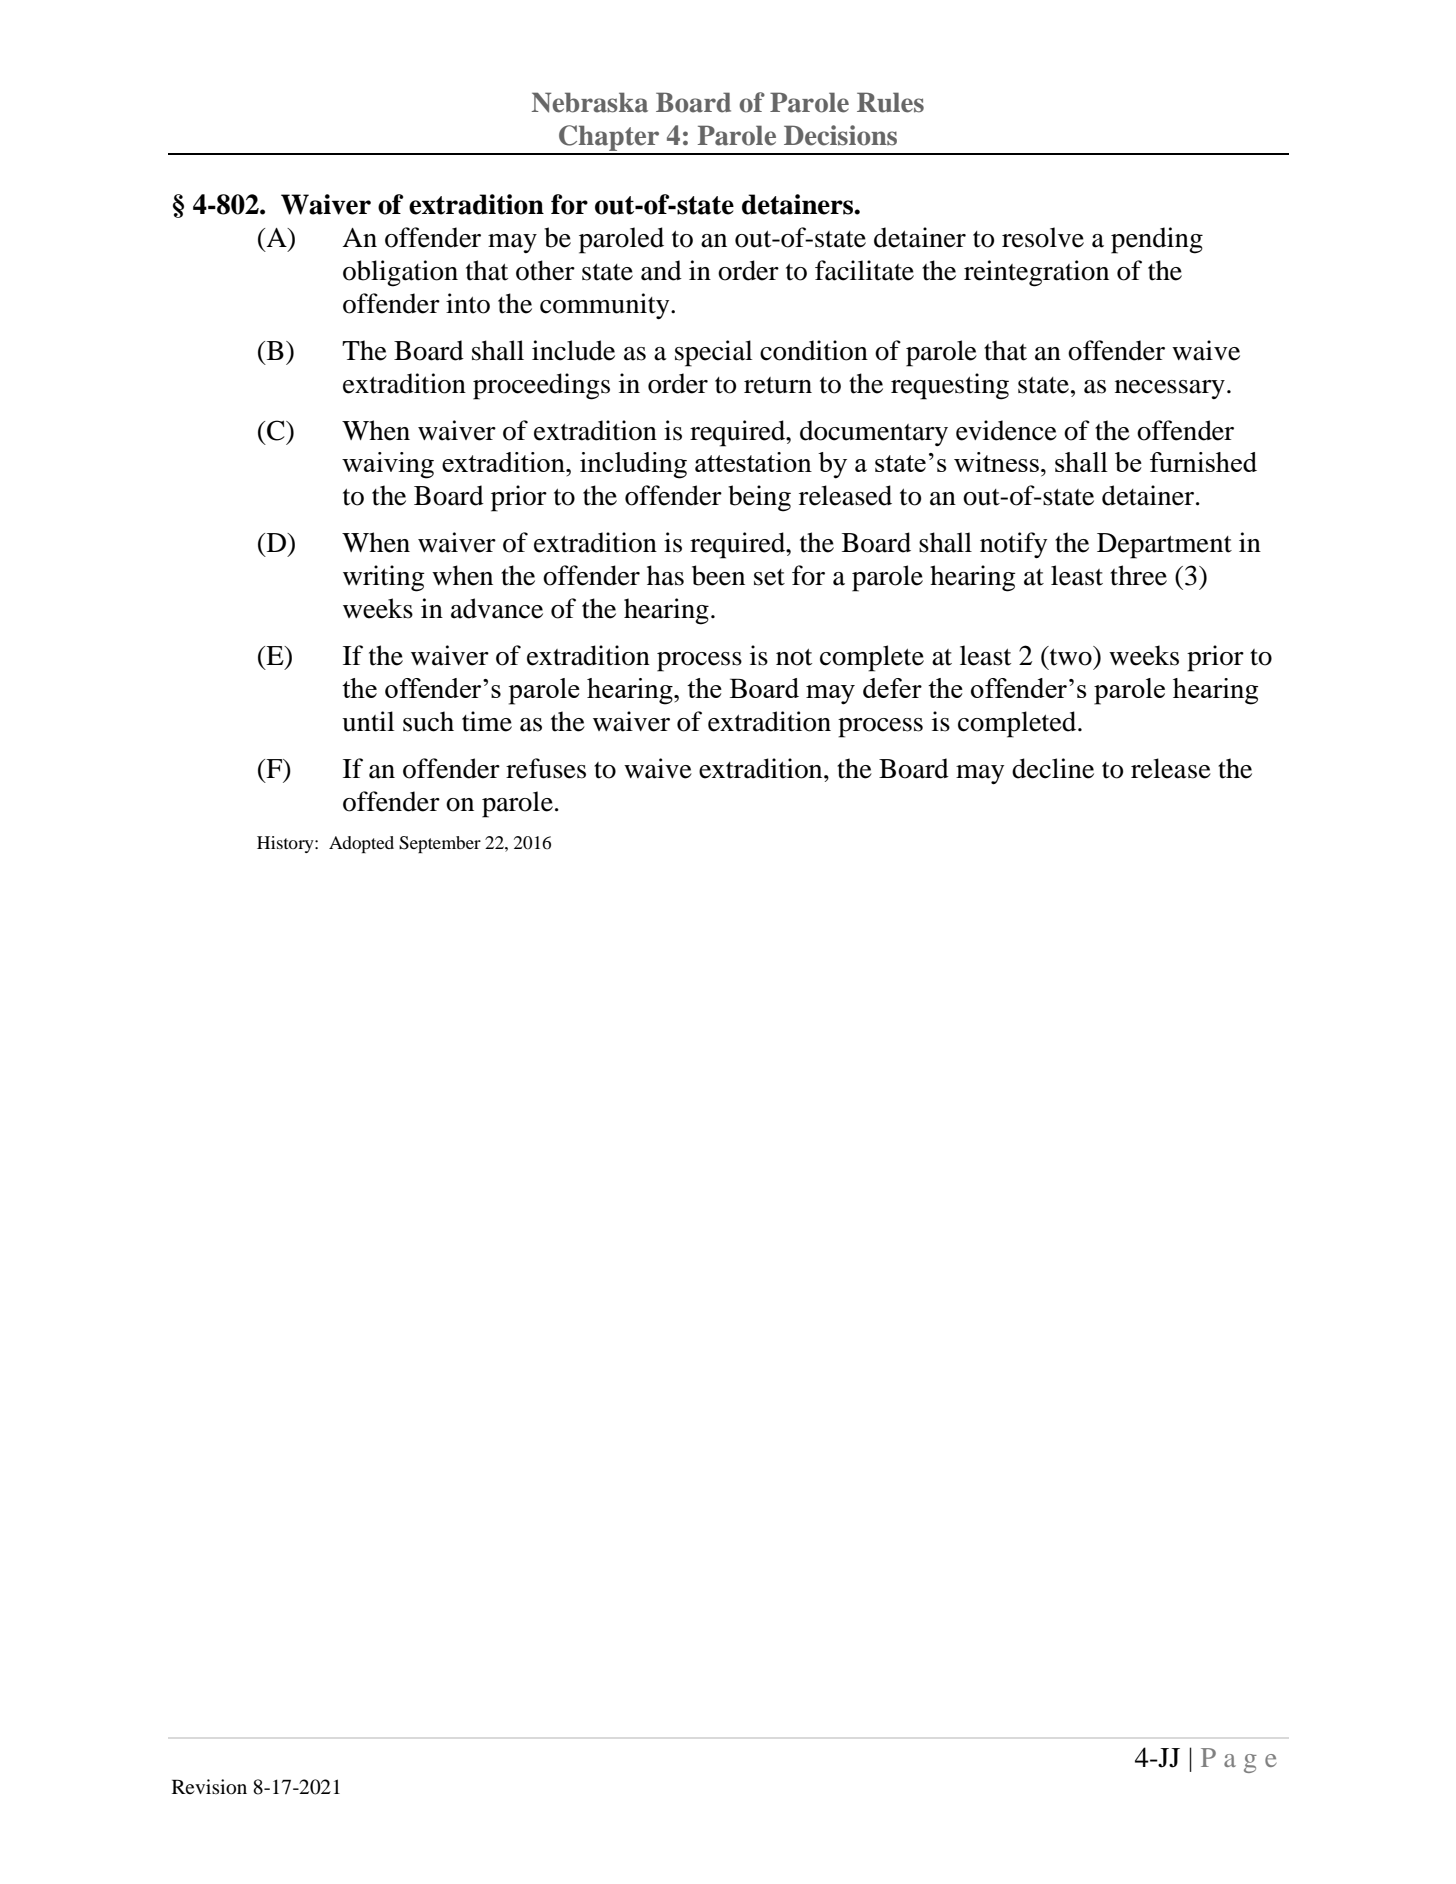 The height and width of the screenshot is (1884, 1456). Describe the element at coordinates (286, 844) in the screenshot. I see `History` at that location.
